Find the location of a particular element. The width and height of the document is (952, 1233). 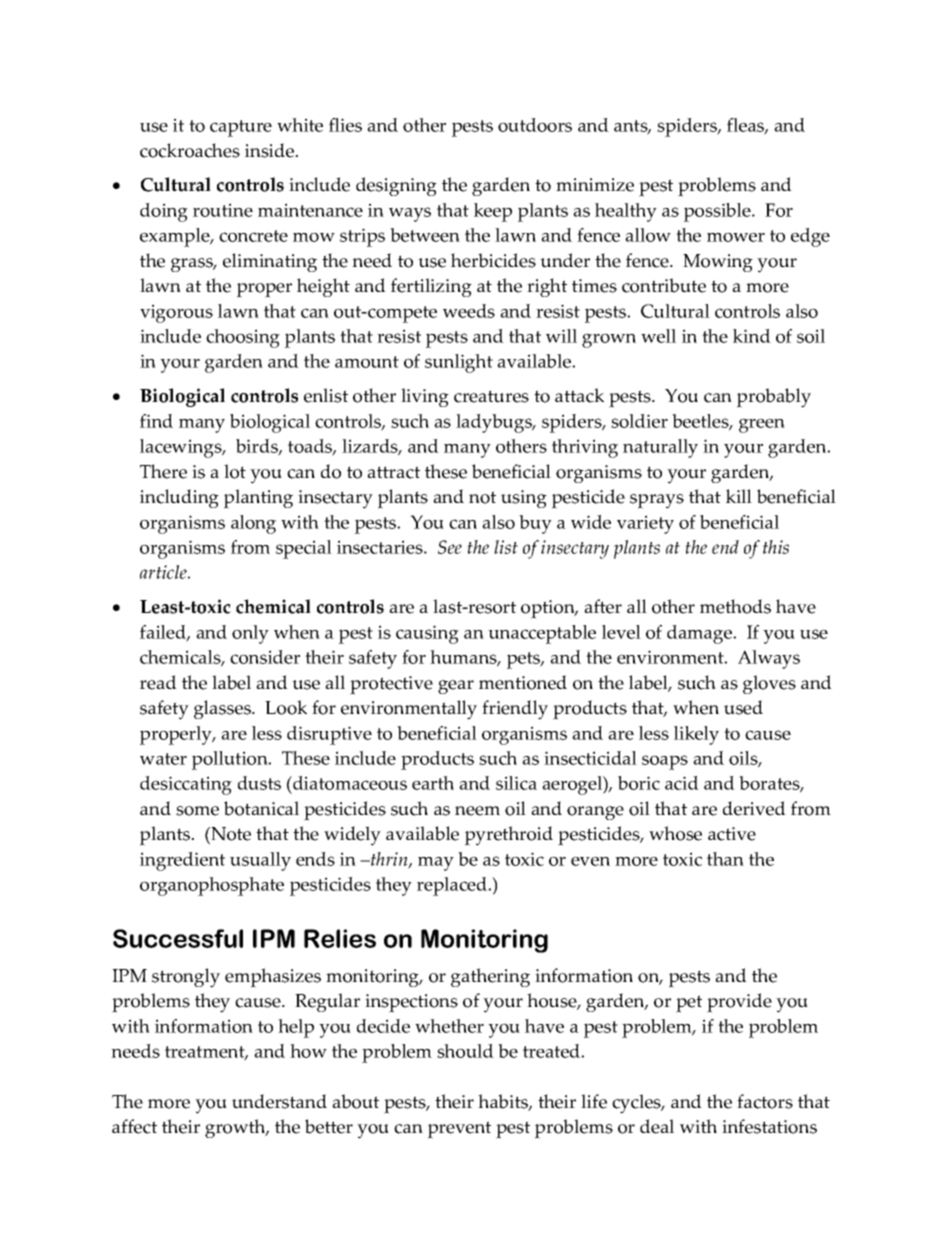

should is located at coordinates (465, 1051).
